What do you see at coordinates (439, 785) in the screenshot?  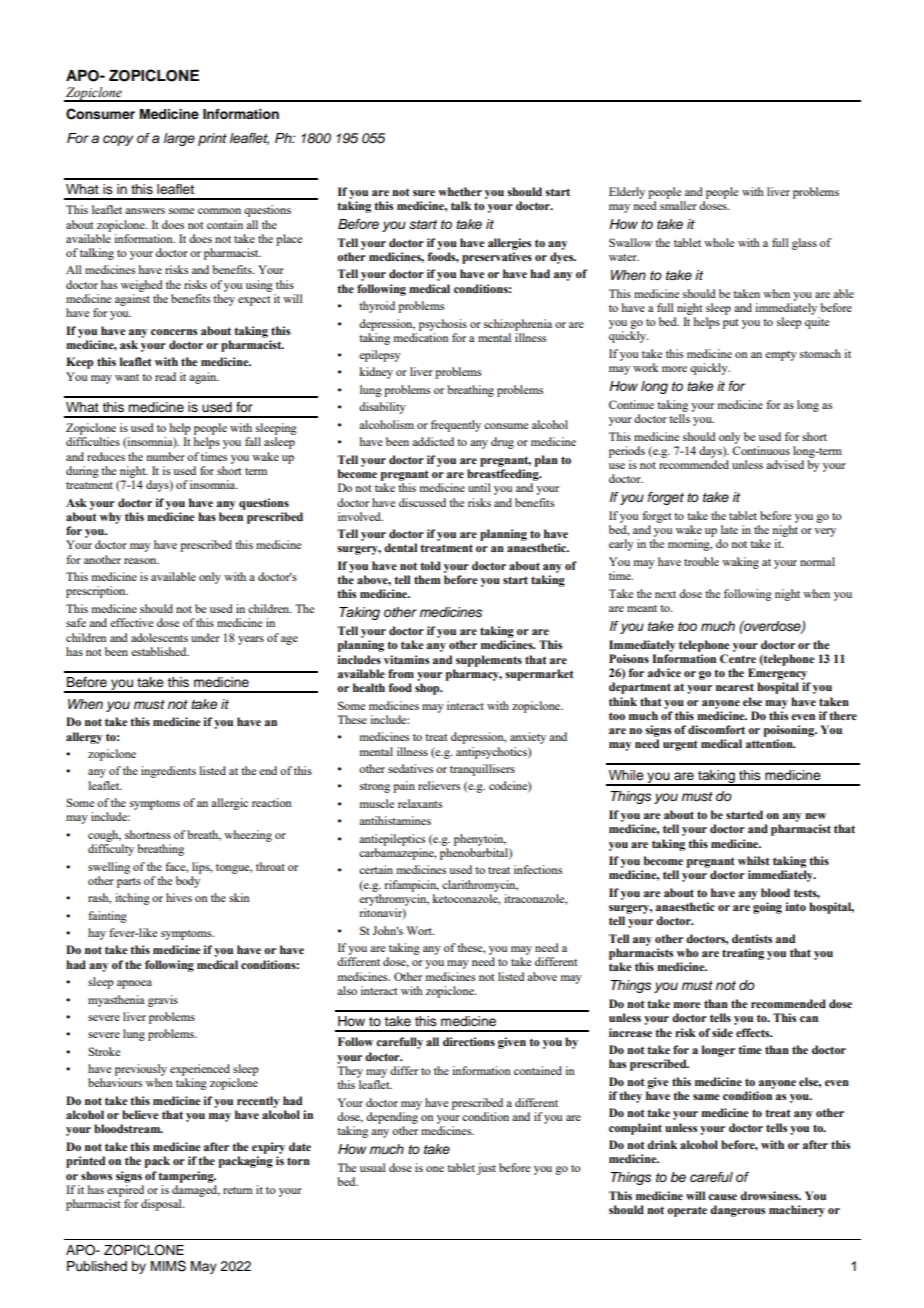 I see `relievers` at bounding box center [439, 785].
